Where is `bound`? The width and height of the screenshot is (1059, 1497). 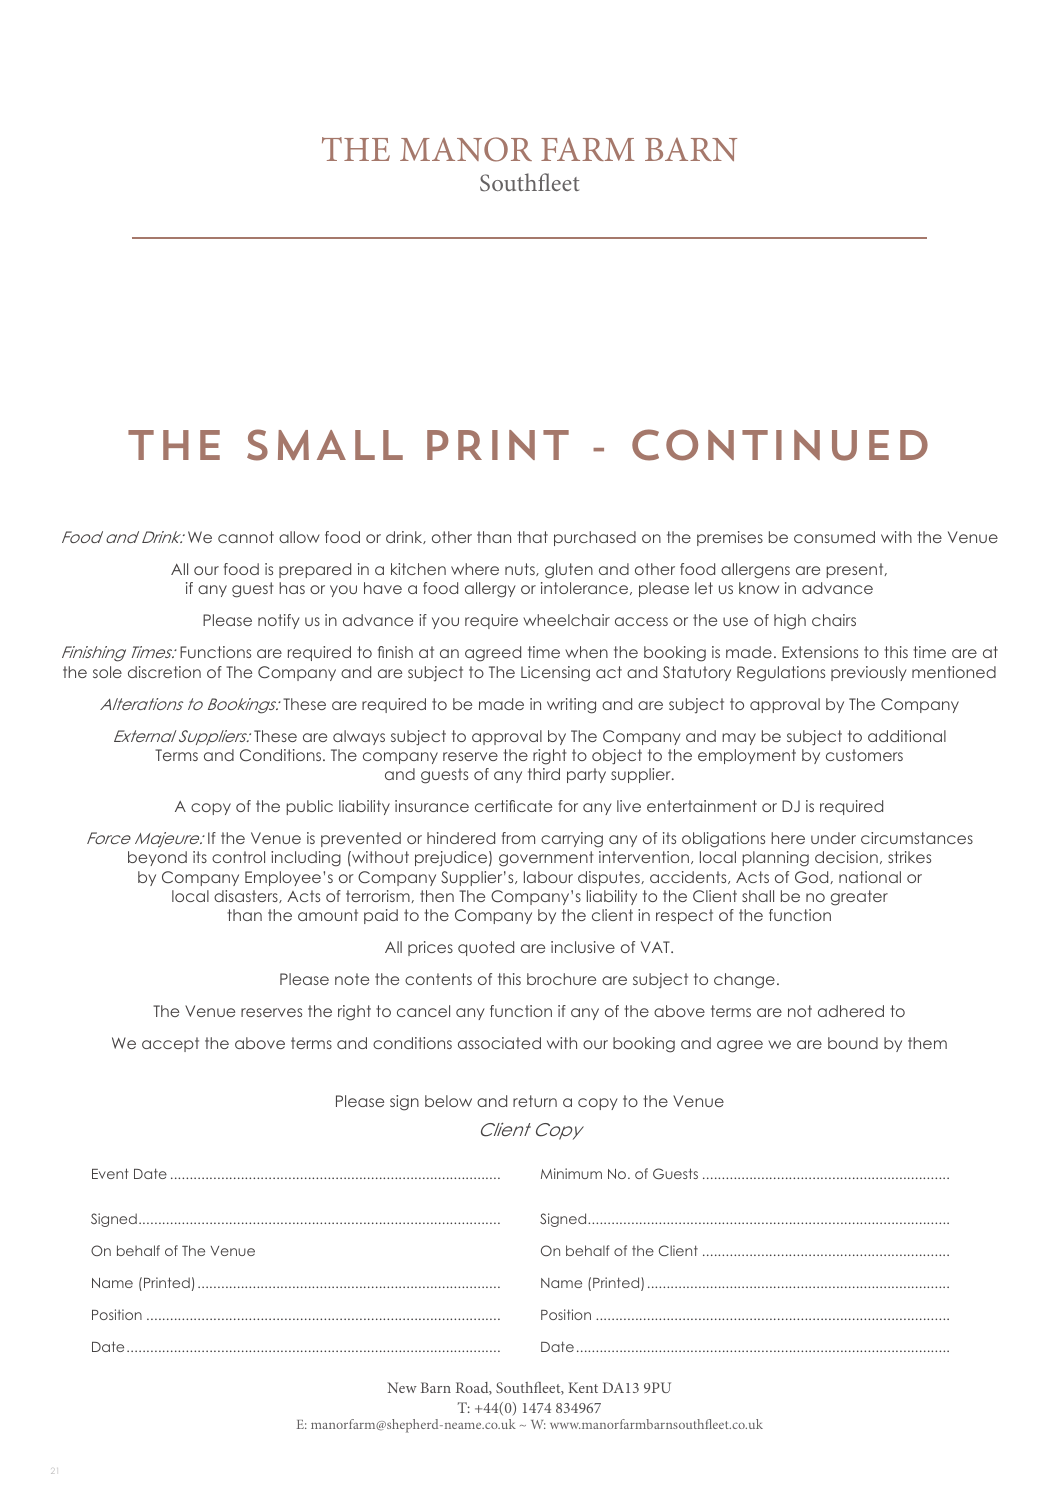
bound is located at coordinates (853, 1043).
